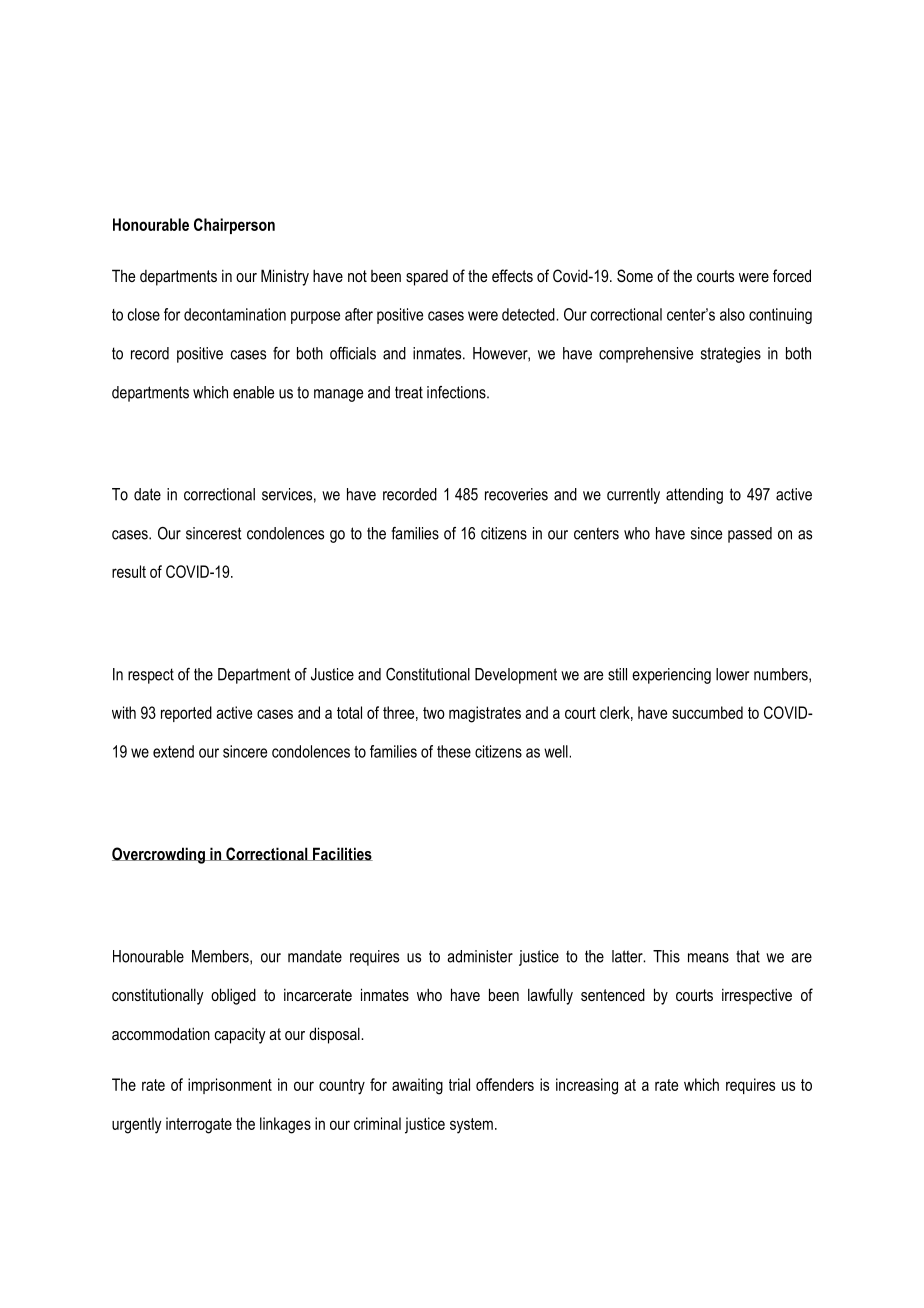 The height and width of the screenshot is (1308, 924). Describe the element at coordinates (454, 751) in the screenshot. I see `these` at that location.
